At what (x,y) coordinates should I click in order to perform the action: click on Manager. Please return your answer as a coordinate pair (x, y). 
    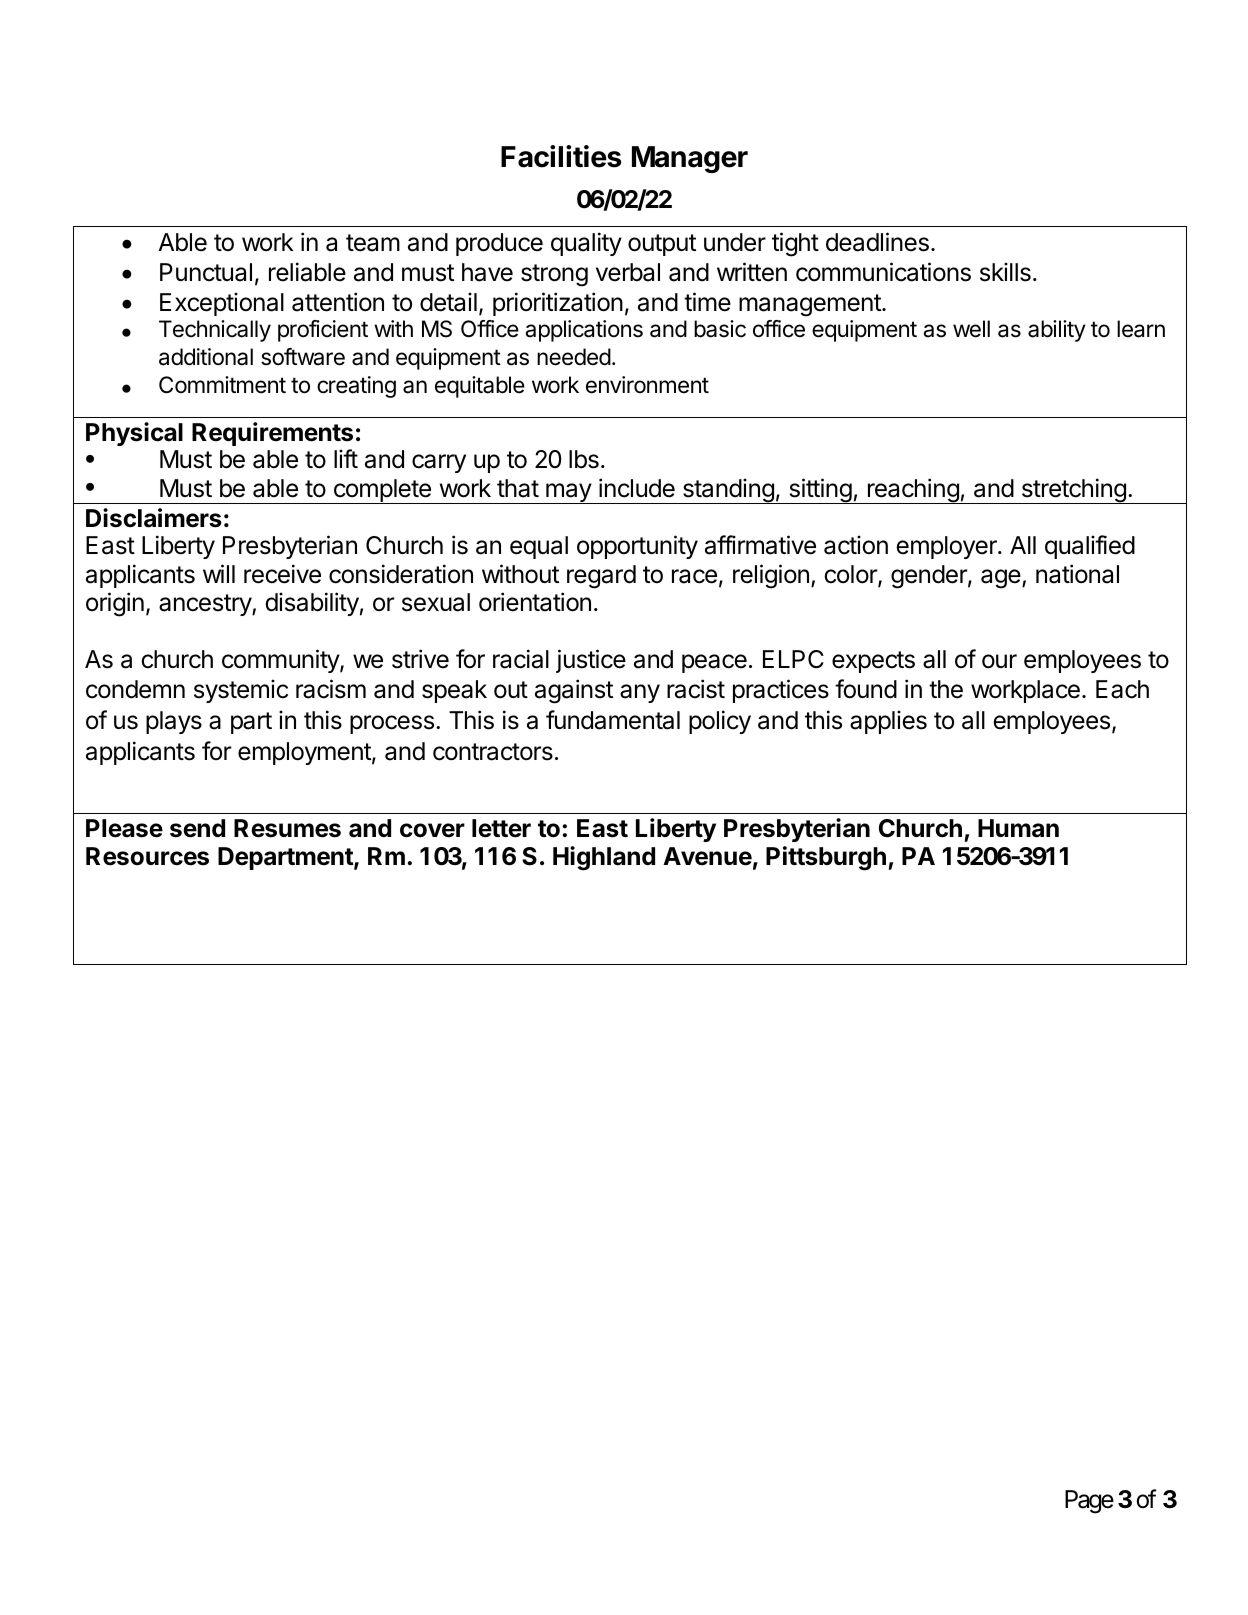
    Looking at the image, I should click on (690, 159).
